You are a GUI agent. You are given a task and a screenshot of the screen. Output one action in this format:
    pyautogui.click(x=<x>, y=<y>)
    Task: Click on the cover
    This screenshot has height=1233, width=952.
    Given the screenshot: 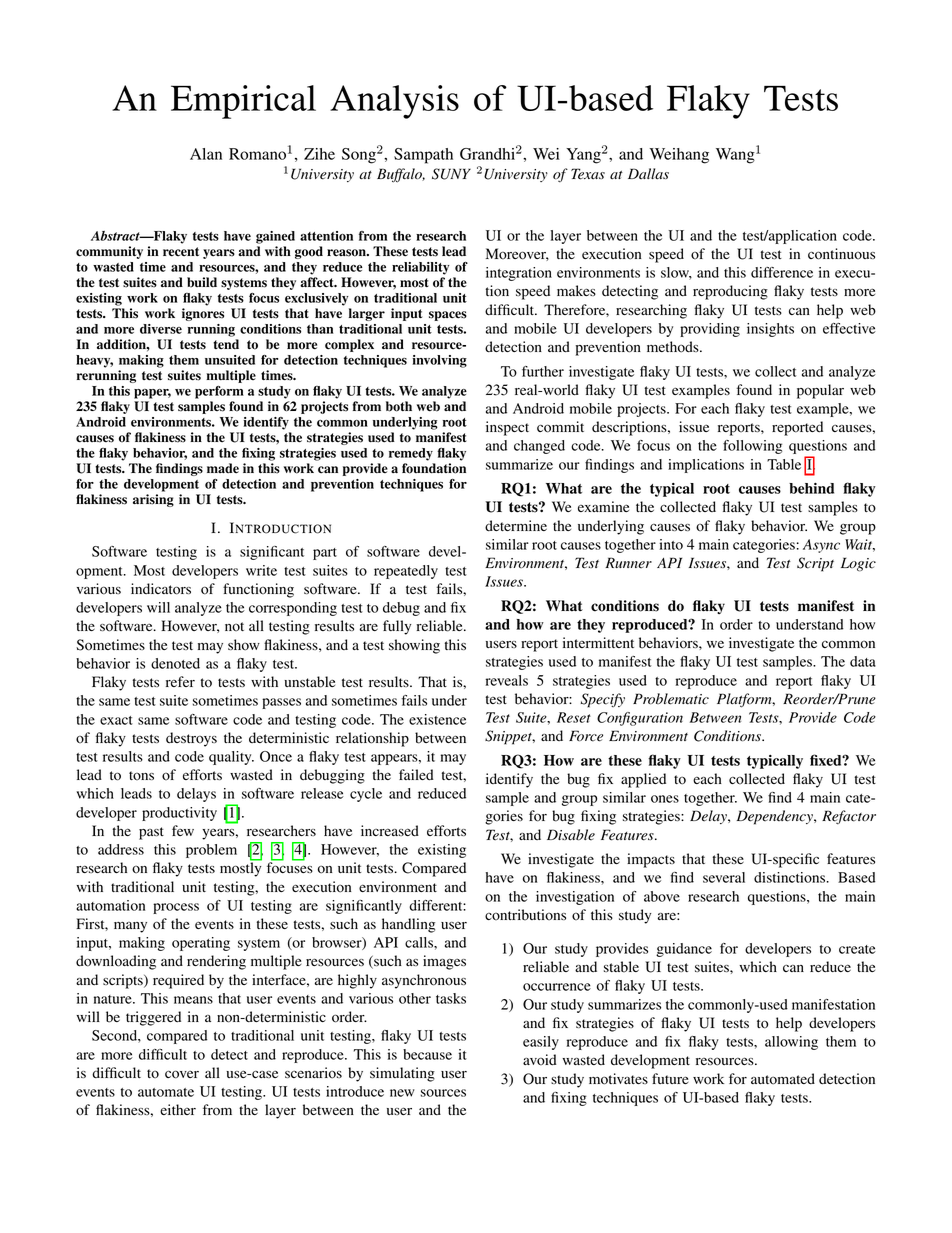 What is the action you would take?
    pyautogui.click(x=182, y=1074)
